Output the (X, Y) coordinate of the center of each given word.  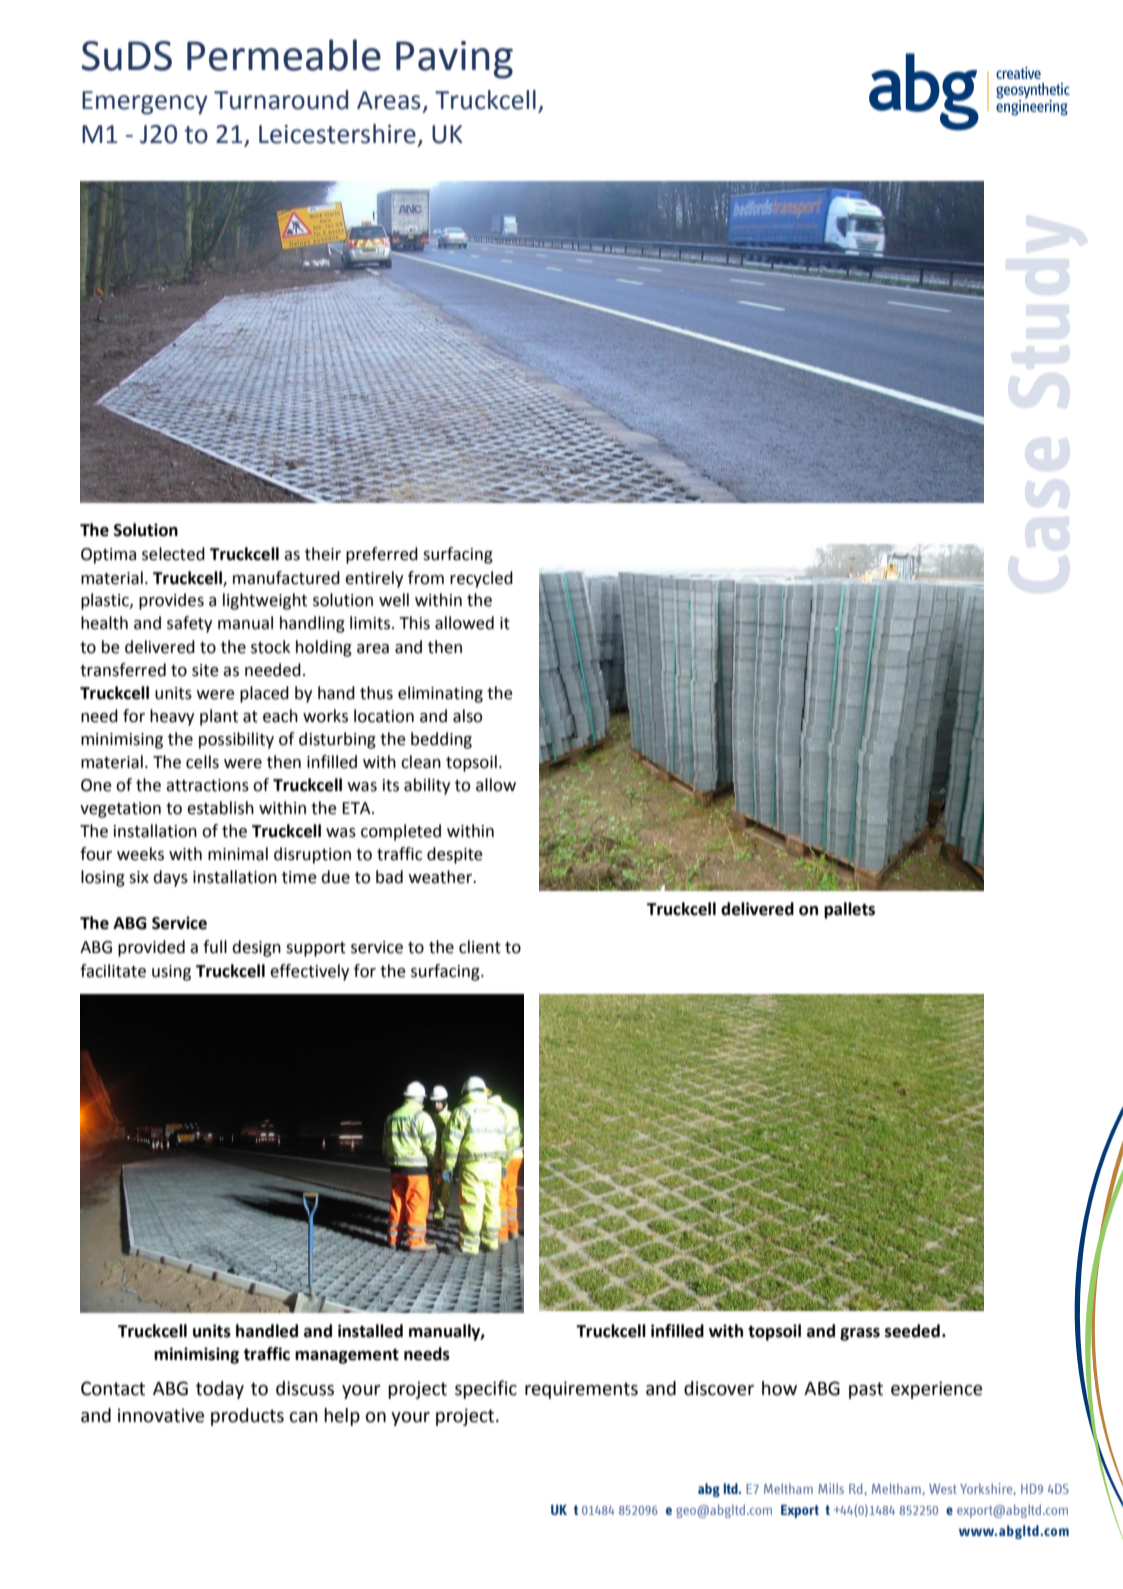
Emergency (145, 103)
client (480, 947)
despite (455, 855)
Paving (454, 60)
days (170, 878)
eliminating (440, 694)
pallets (849, 910)
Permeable (284, 55)
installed (370, 1331)
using (171, 973)
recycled (481, 579)
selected (173, 554)
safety (189, 624)
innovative (161, 1415)
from (426, 578)
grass (860, 1334)
